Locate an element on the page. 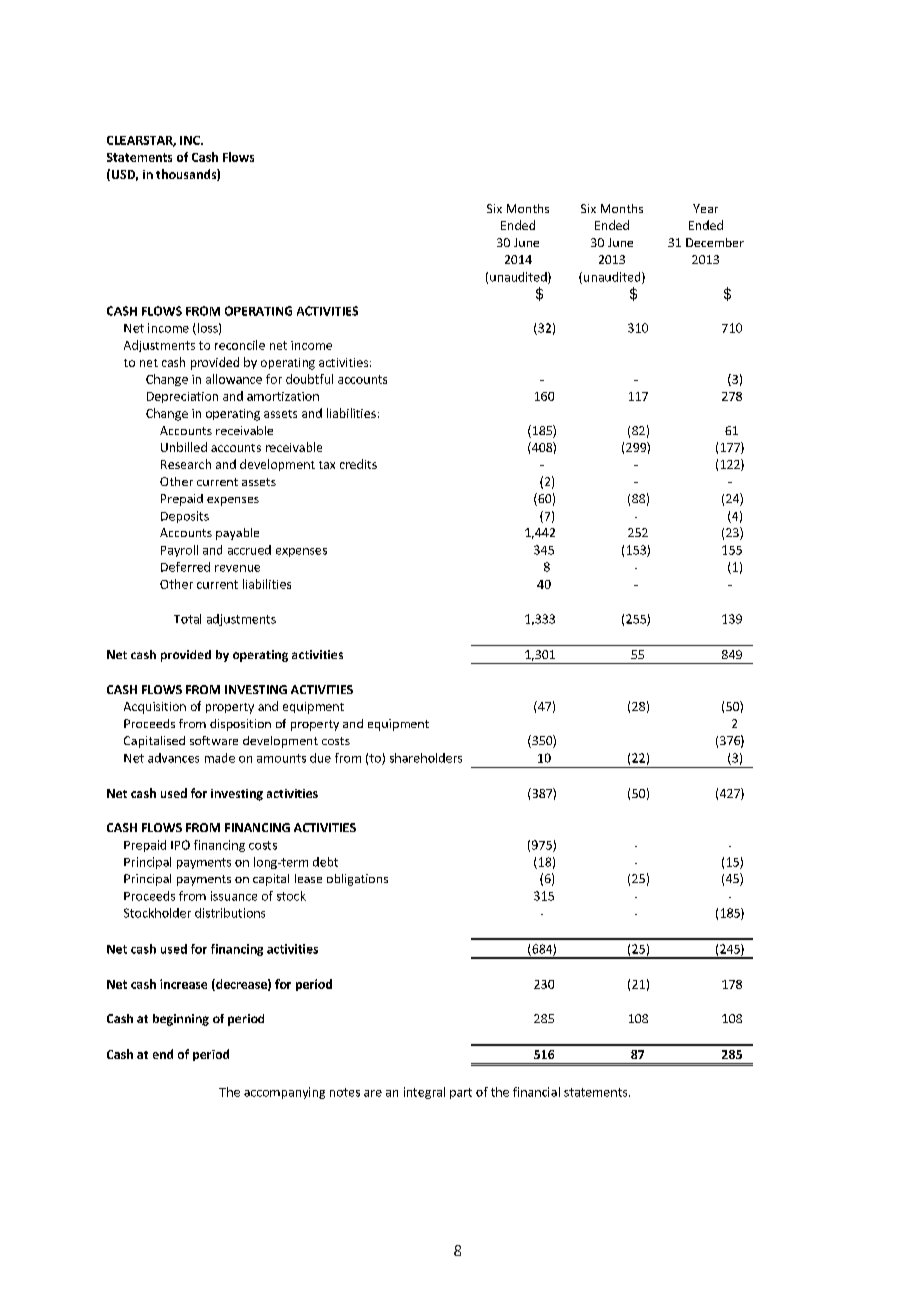  accompanying is located at coordinates (284, 1093).
